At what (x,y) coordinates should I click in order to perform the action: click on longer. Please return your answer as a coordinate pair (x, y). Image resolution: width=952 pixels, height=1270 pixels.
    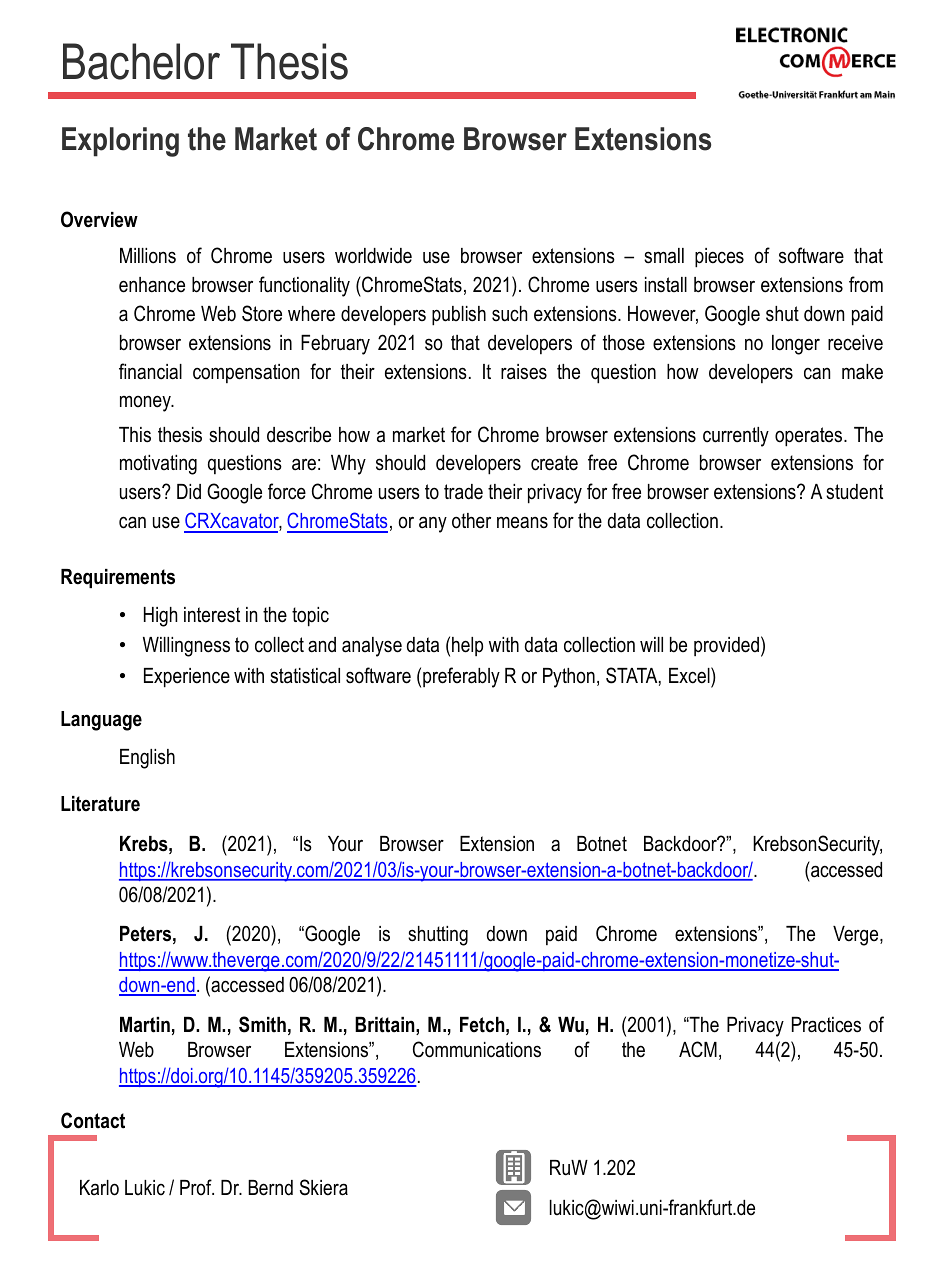
    Looking at the image, I should click on (796, 345).
